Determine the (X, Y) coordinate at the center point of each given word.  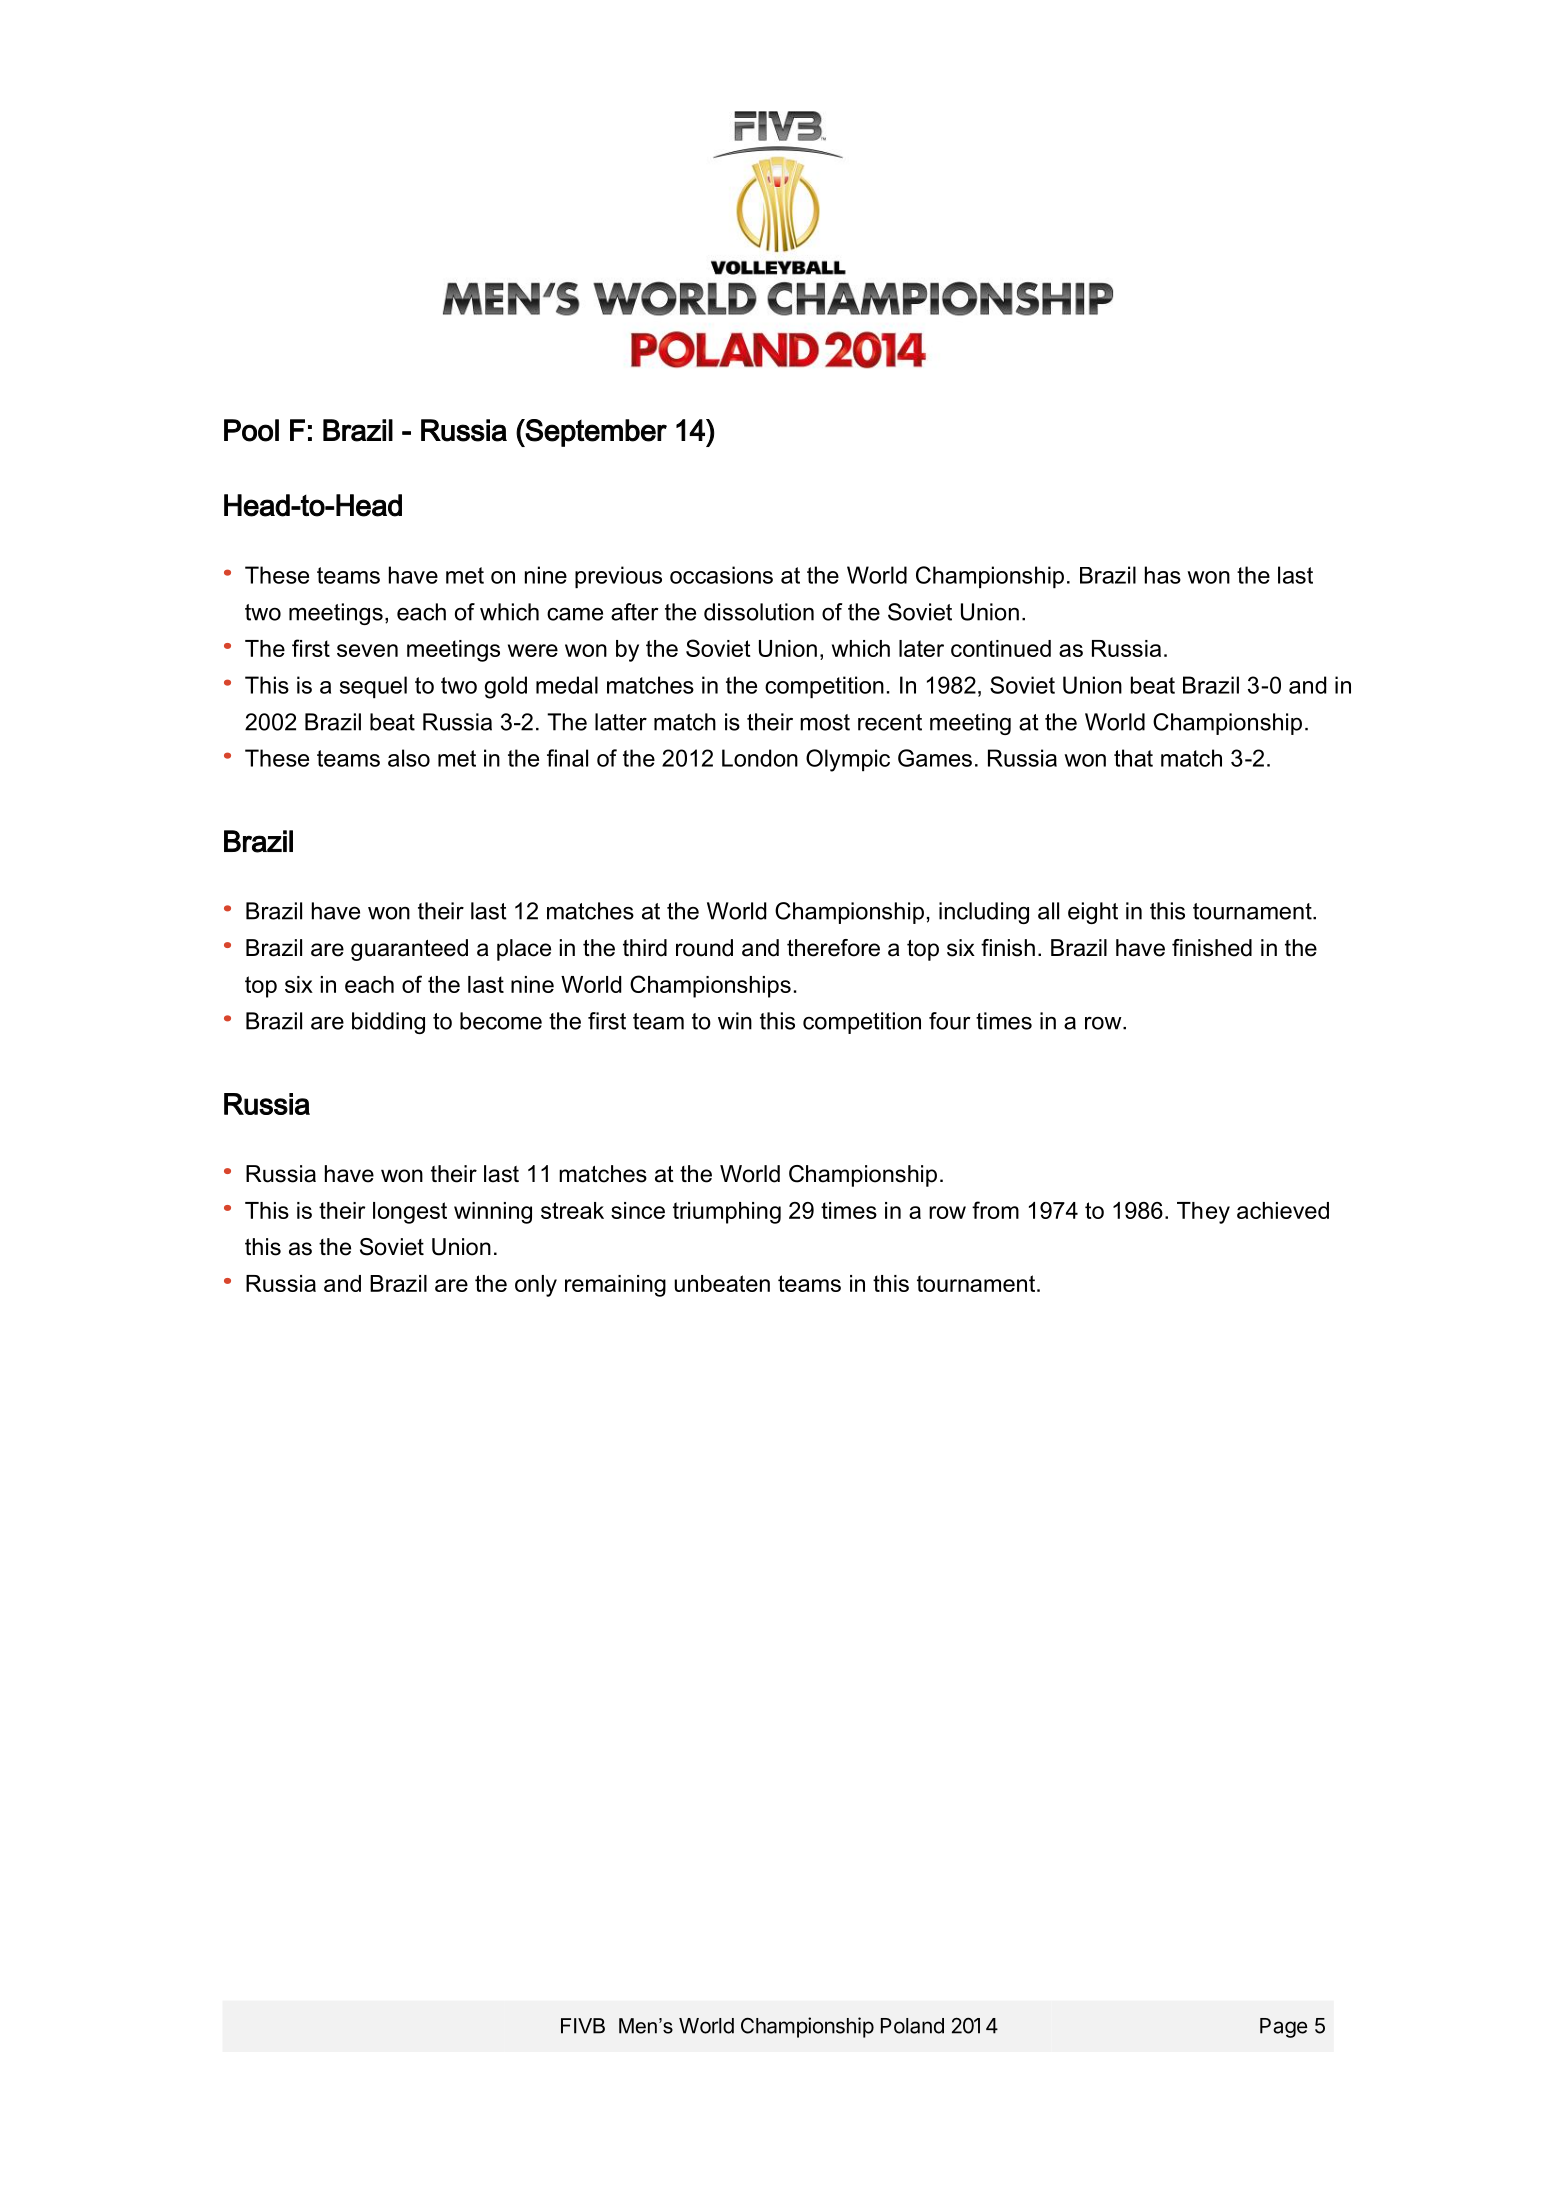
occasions (721, 575)
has (1163, 575)
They (1203, 1213)
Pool (251, 430)
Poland (912, 2026)
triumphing (727, 1213)
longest (410, 1213)
